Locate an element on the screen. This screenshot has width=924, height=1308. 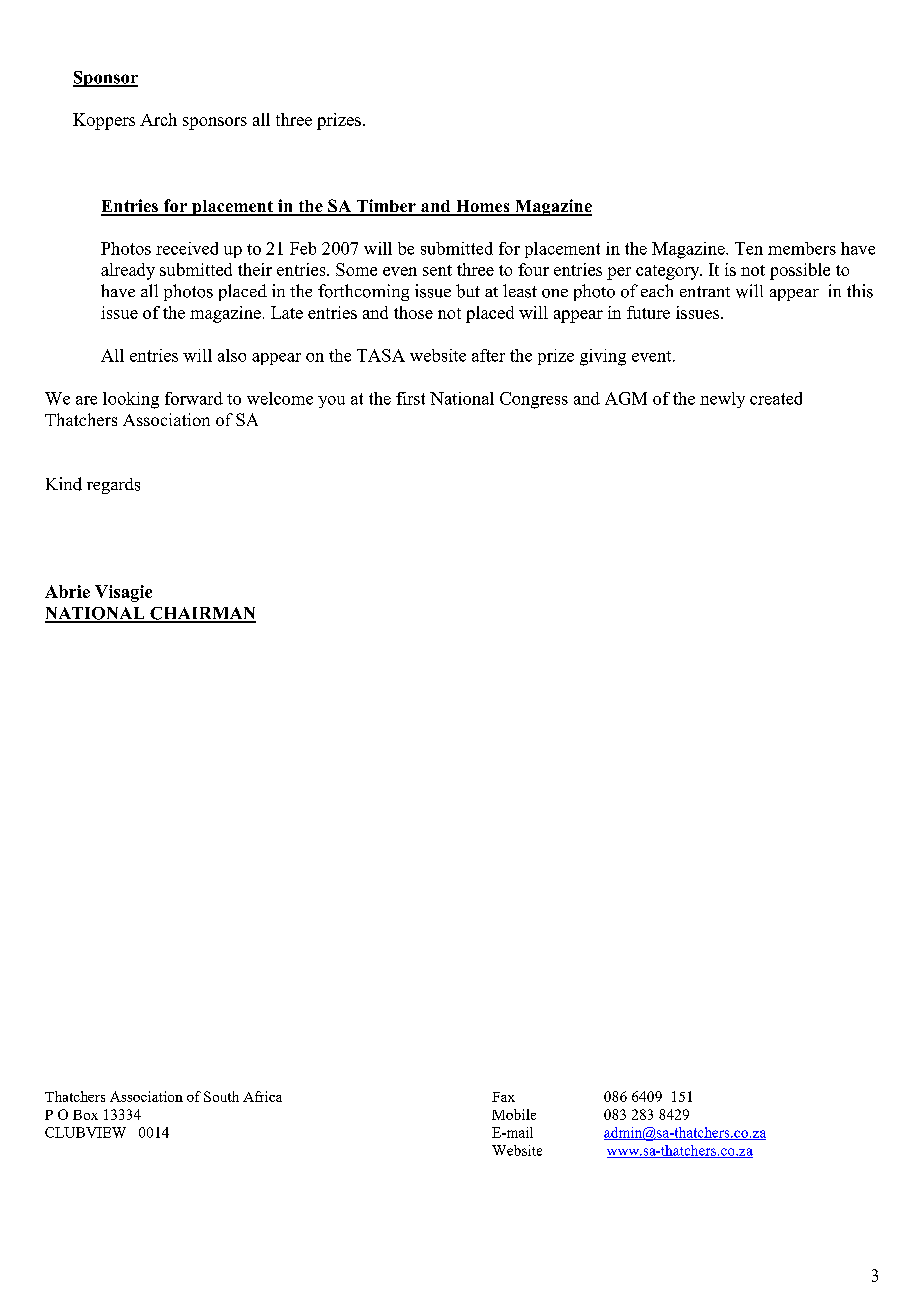
Arch is located at coordinates (158, 119).
